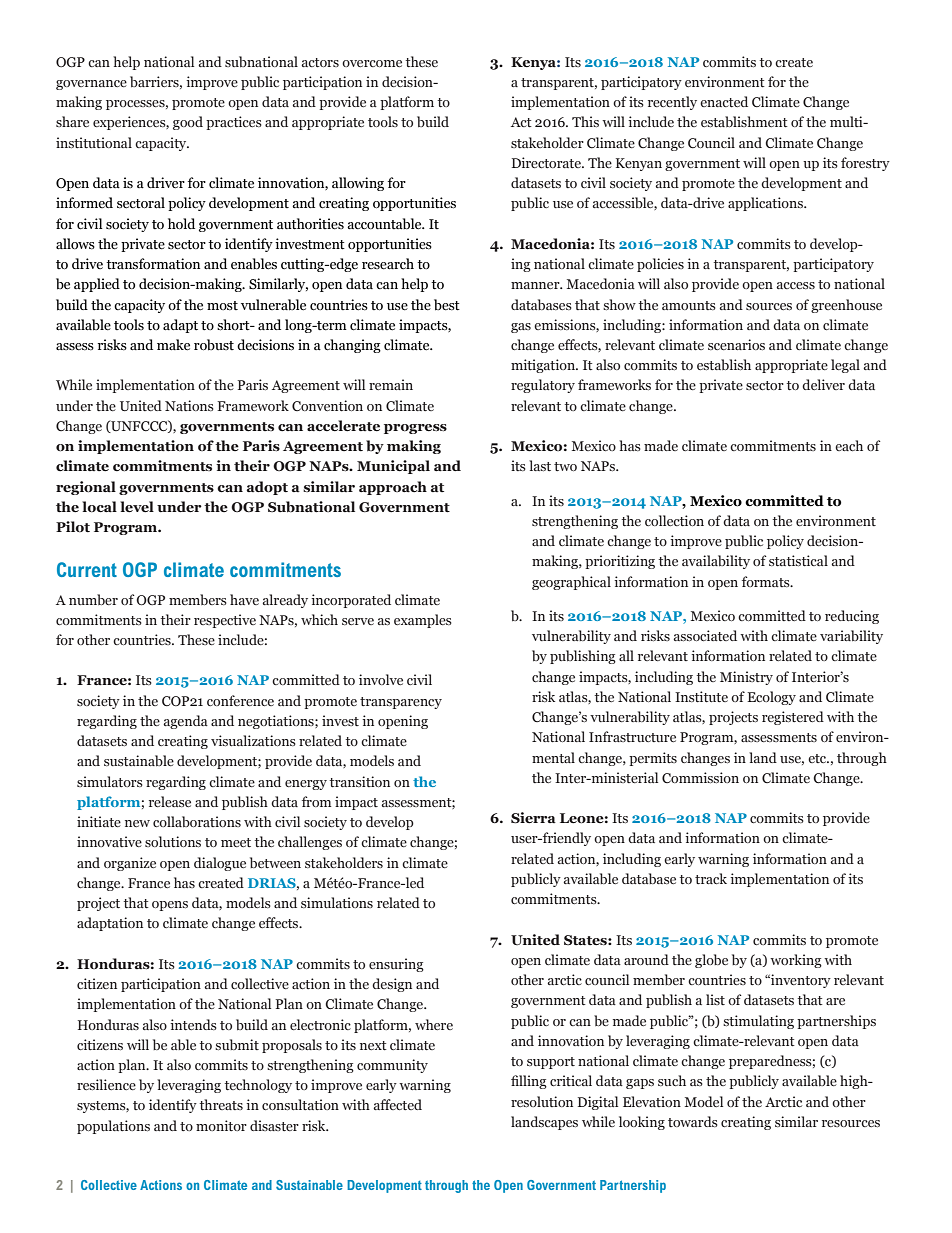  Describe the element at coordinates (189, 405) in the screenshot. I see `Nations` at that location.
